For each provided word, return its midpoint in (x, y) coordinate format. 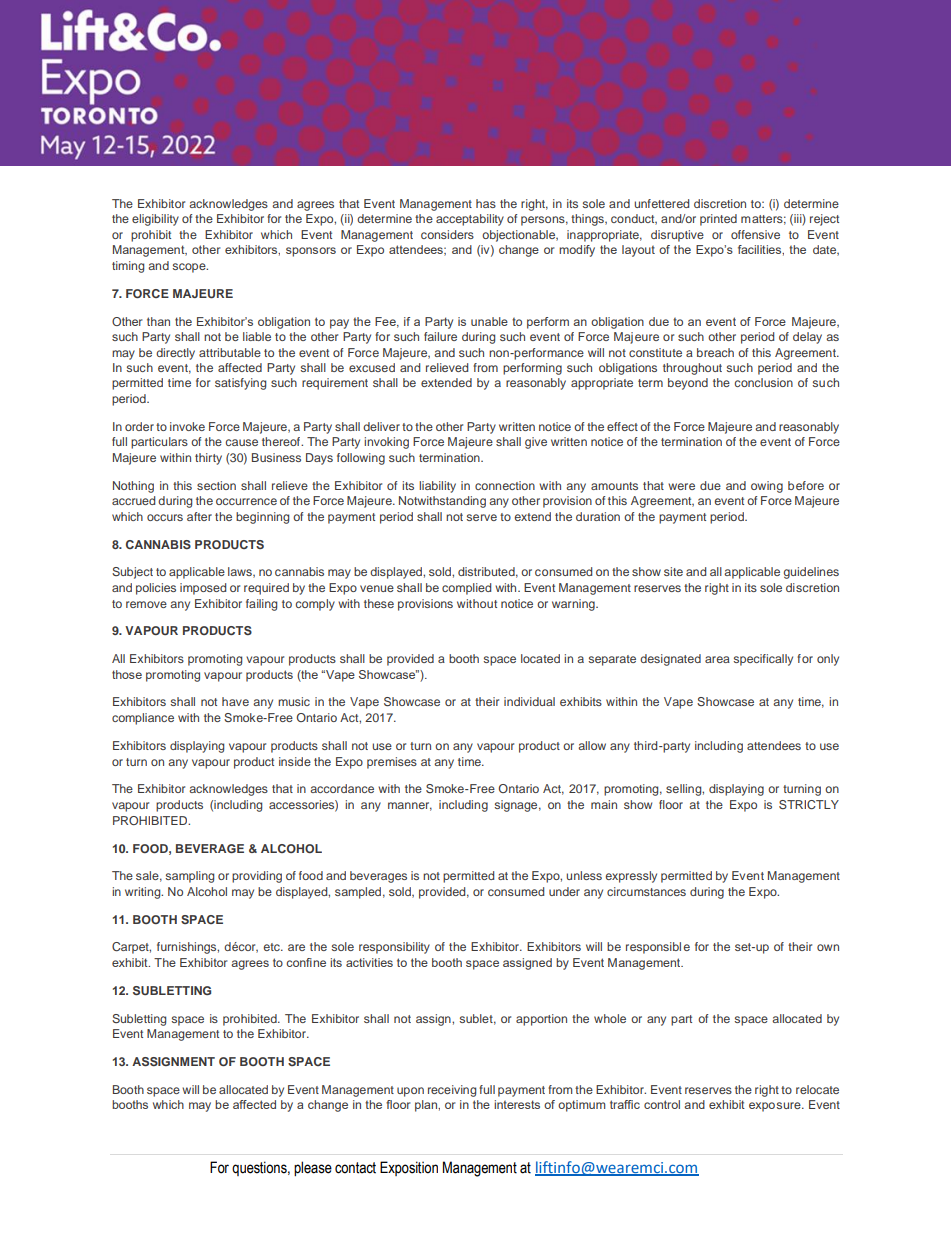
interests (517, 1104)
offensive (755, 234)
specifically (763, 660)
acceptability (470, 220)
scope (190, 268)
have (235, 701)
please (313, 1168)
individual (529, 701)
